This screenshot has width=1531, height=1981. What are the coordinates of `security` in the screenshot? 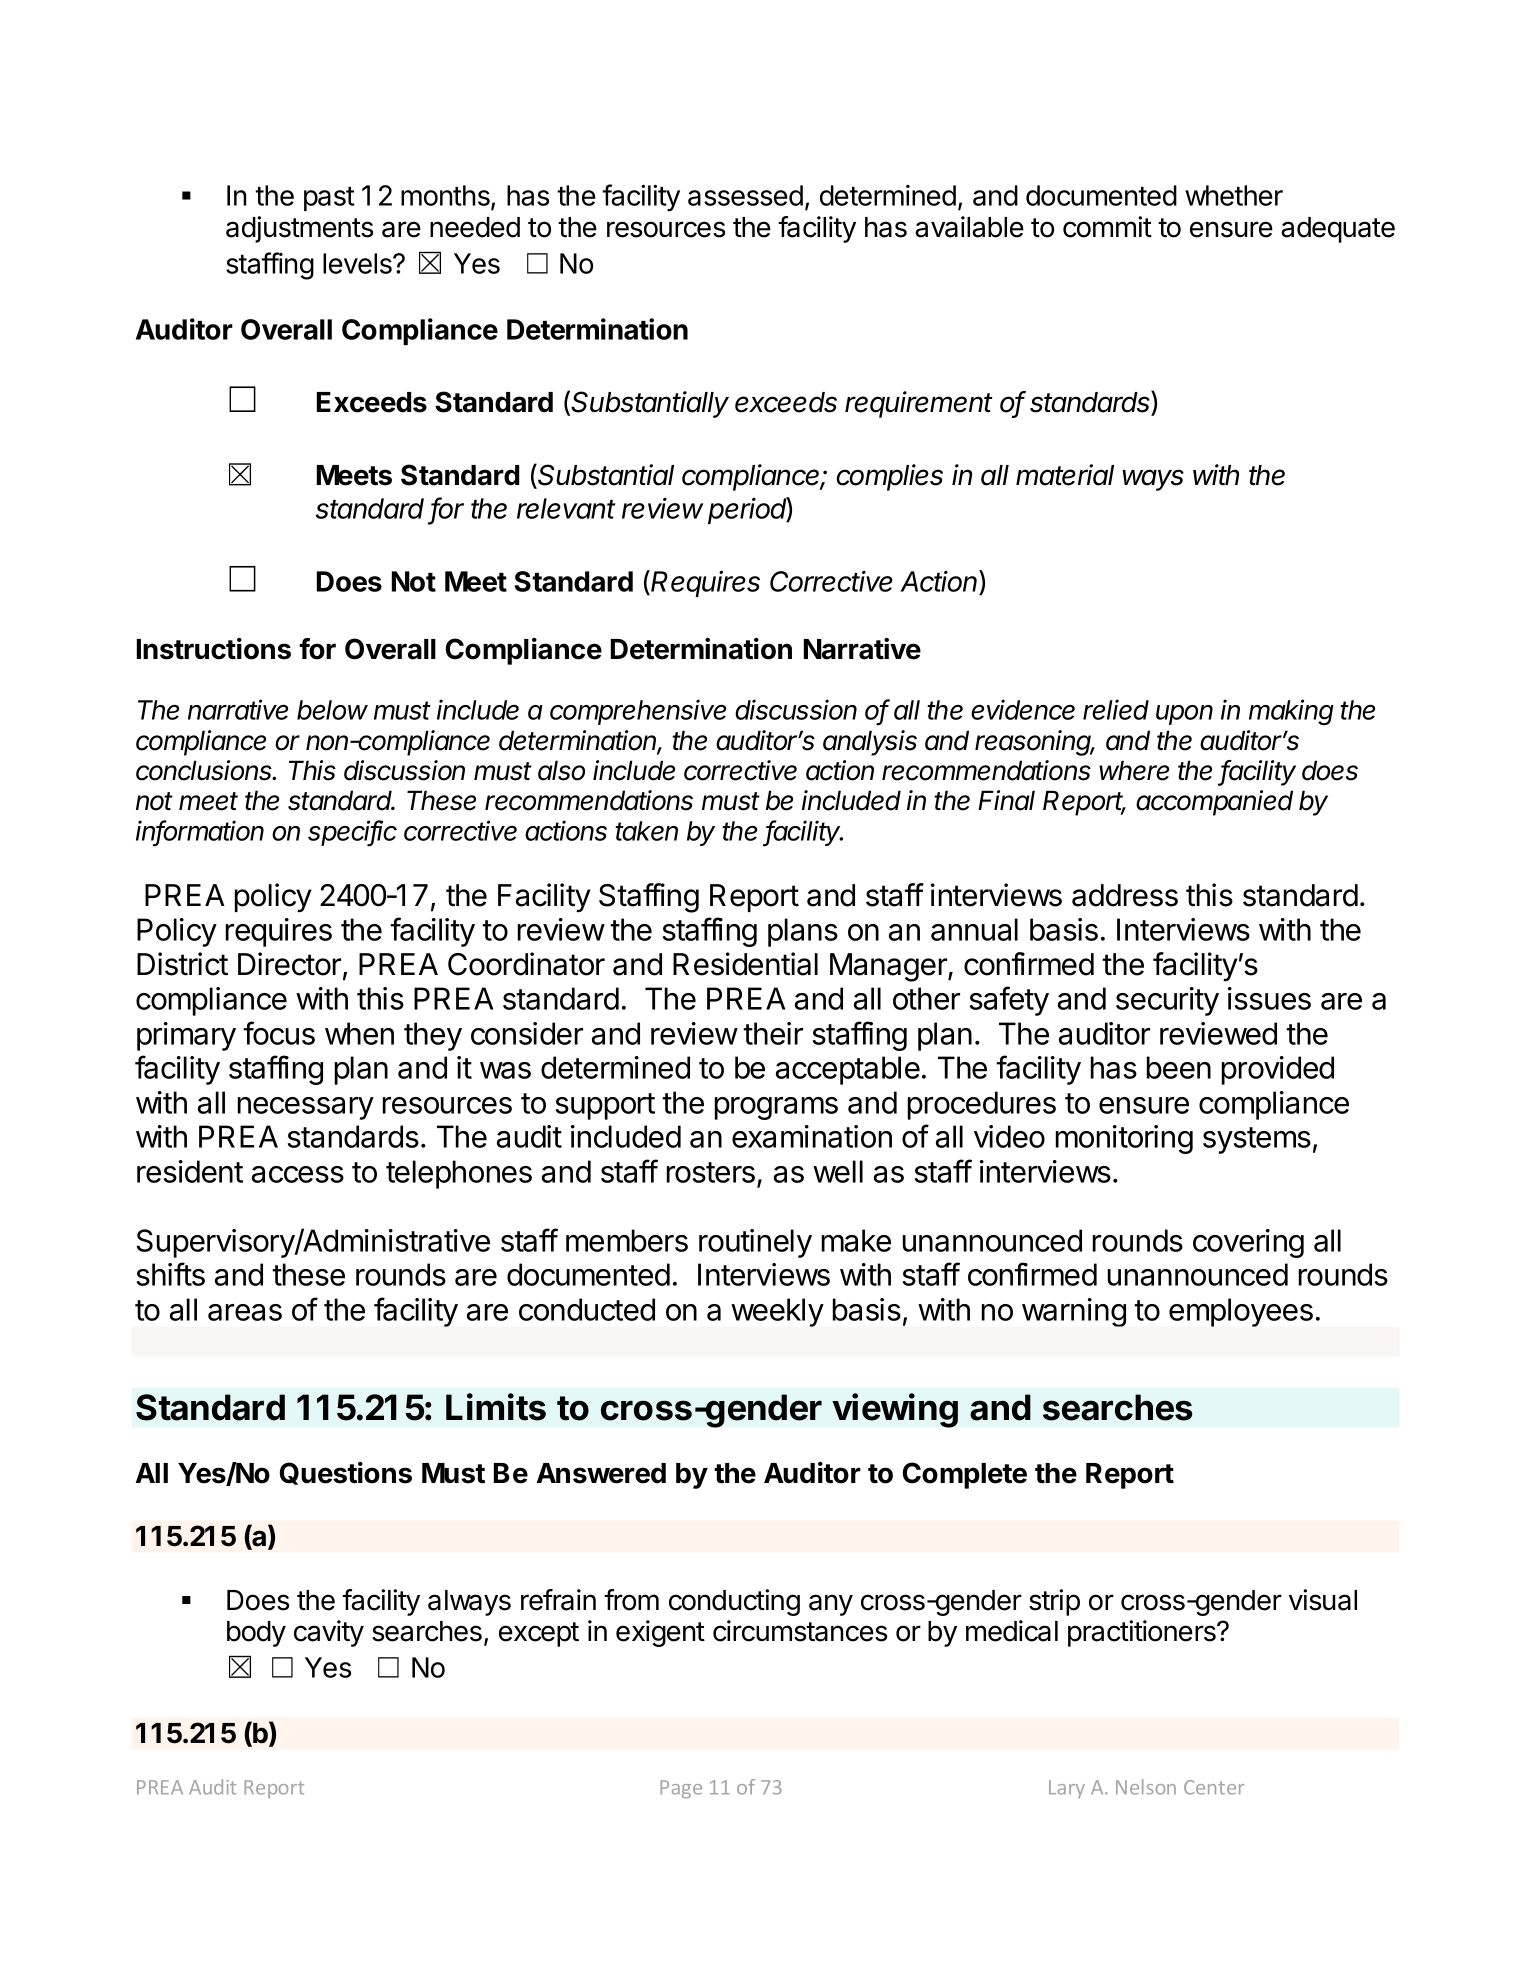 It's located at (1167, 1001).
